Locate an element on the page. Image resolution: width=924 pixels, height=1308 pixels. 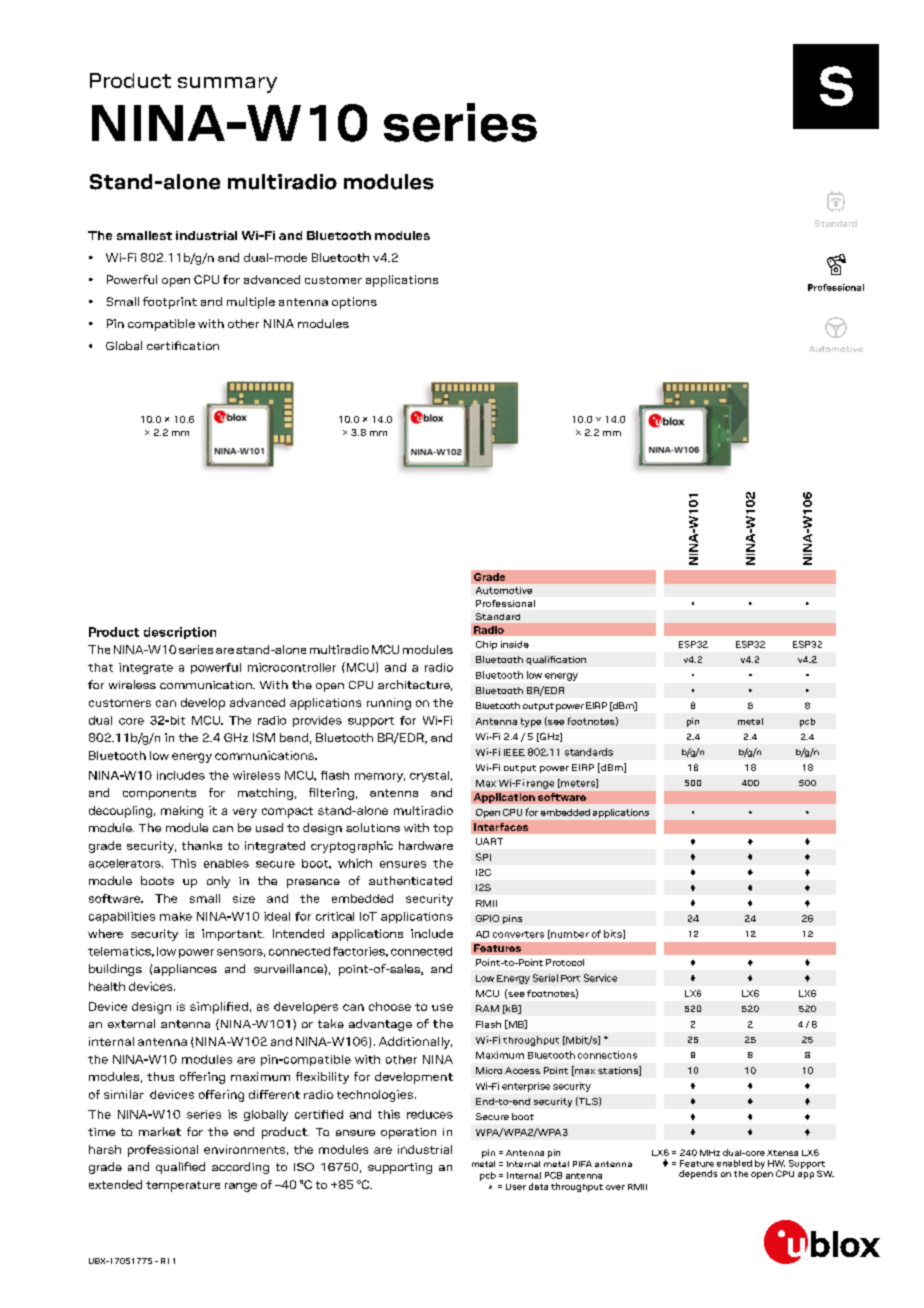
making is located at coordinates (182, 812).
